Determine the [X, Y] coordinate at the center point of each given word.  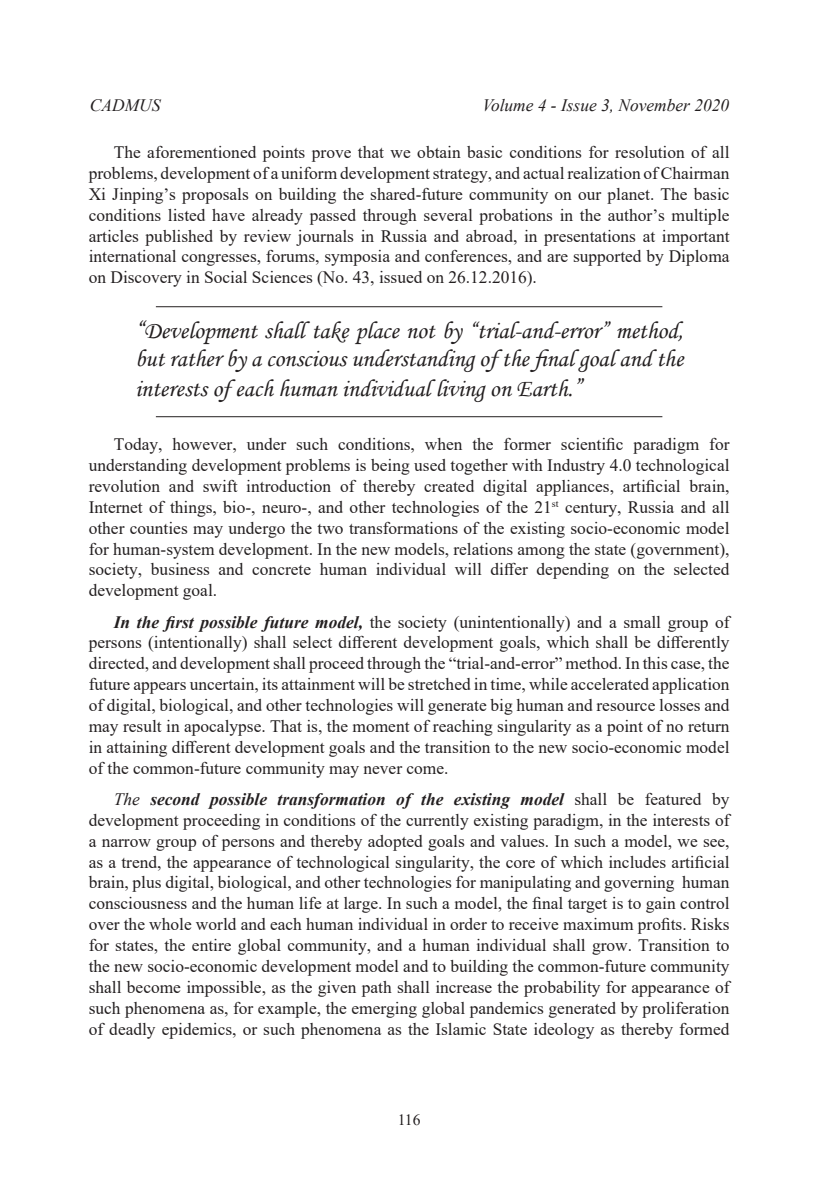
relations [483, 549]
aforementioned [201, 152]
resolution [650, 152]
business [180, 569]
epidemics [198, 1031]
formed [704, 1029]
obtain [439, 152]
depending [573, 571]
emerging [384, 1010]
